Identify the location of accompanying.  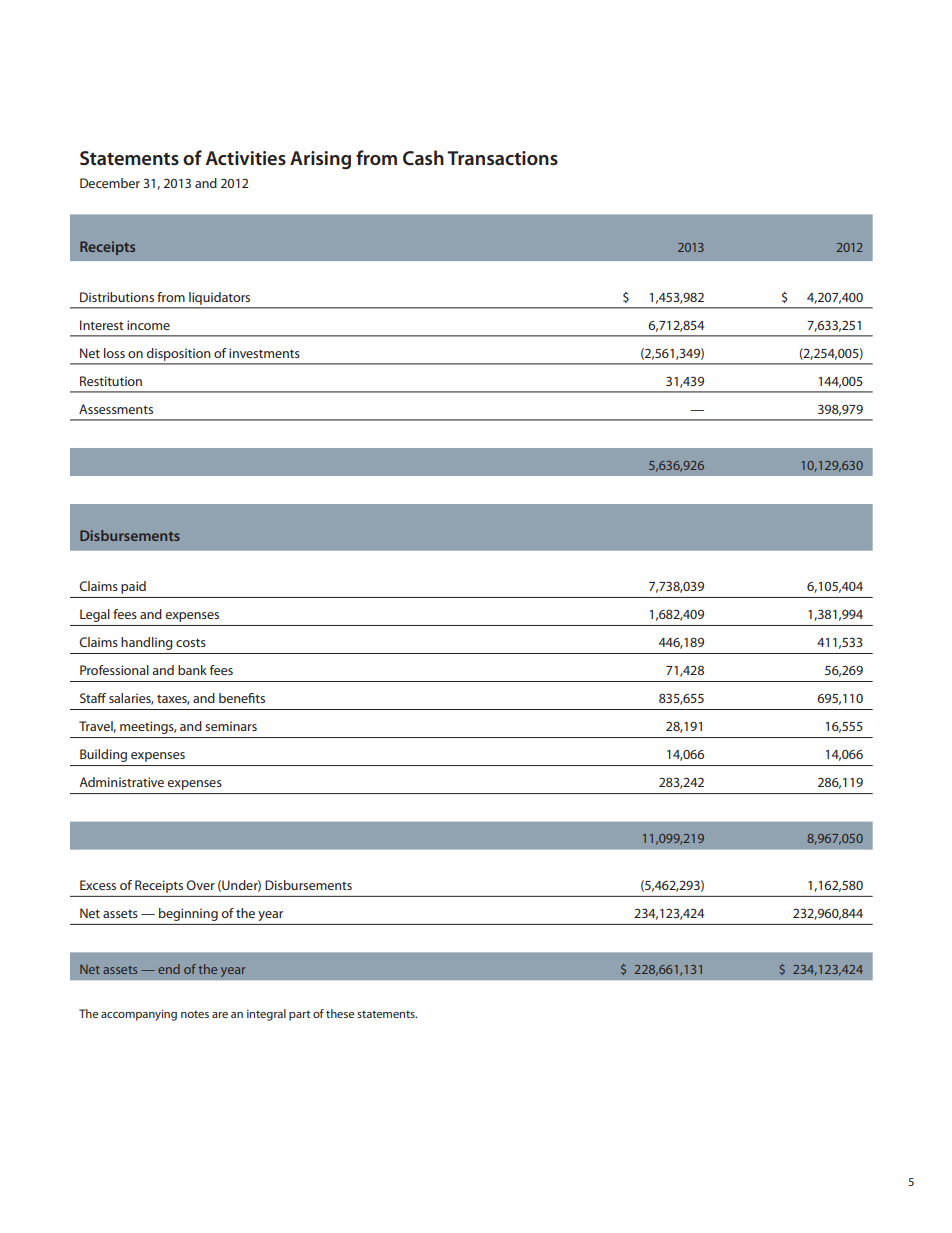
(139, 1015).
